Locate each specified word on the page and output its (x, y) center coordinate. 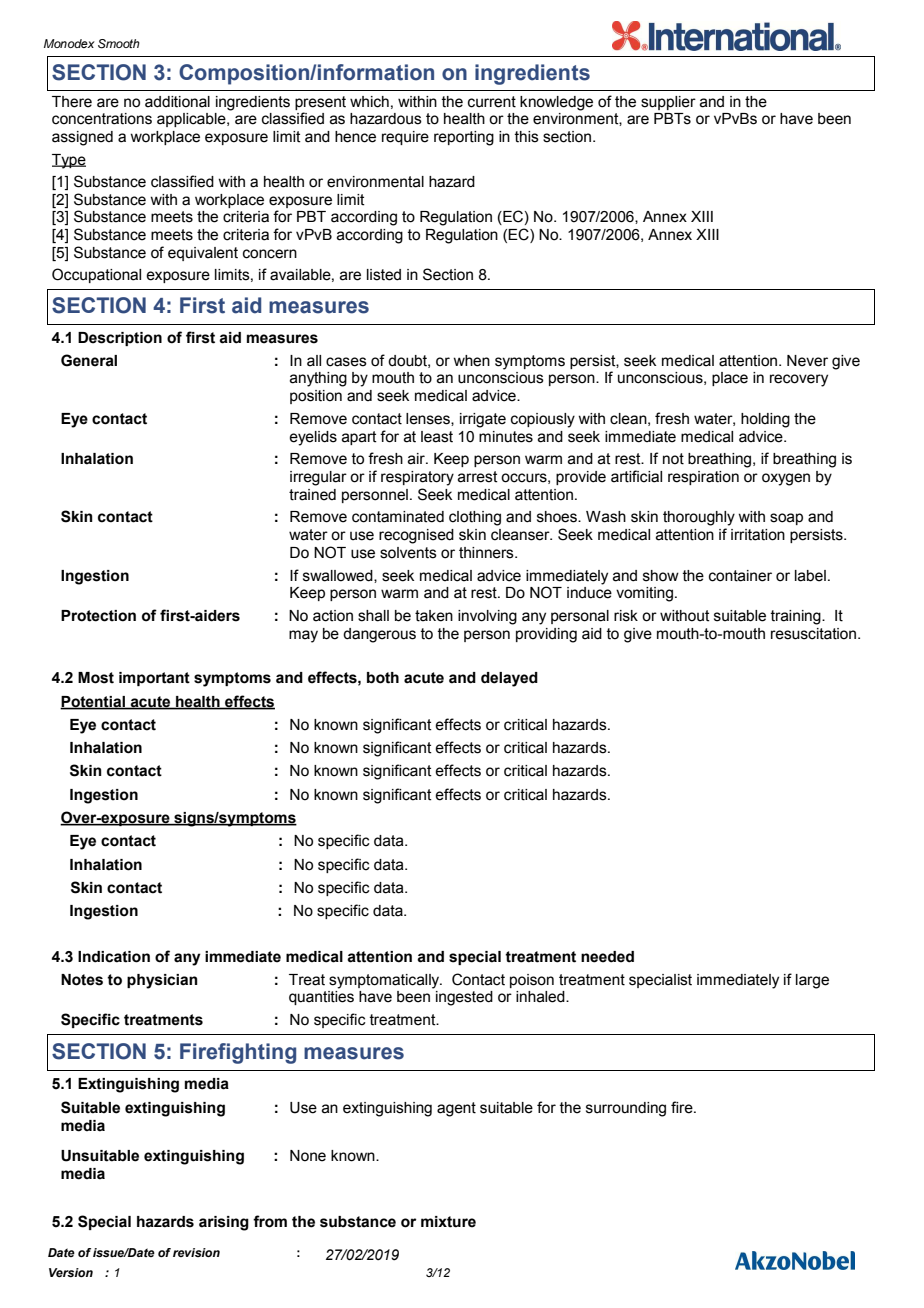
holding (765, 420)
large (812, 981)
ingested (464, 998)
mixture (448, 1222)
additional (177, 102)
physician (162, 981)
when (471, 361)
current (492, 102)
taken (434, 616)
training (796, 617)
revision (196, 1252)
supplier (668, 103)
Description (120, 339)
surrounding (626, 1109)
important (154, 679)
